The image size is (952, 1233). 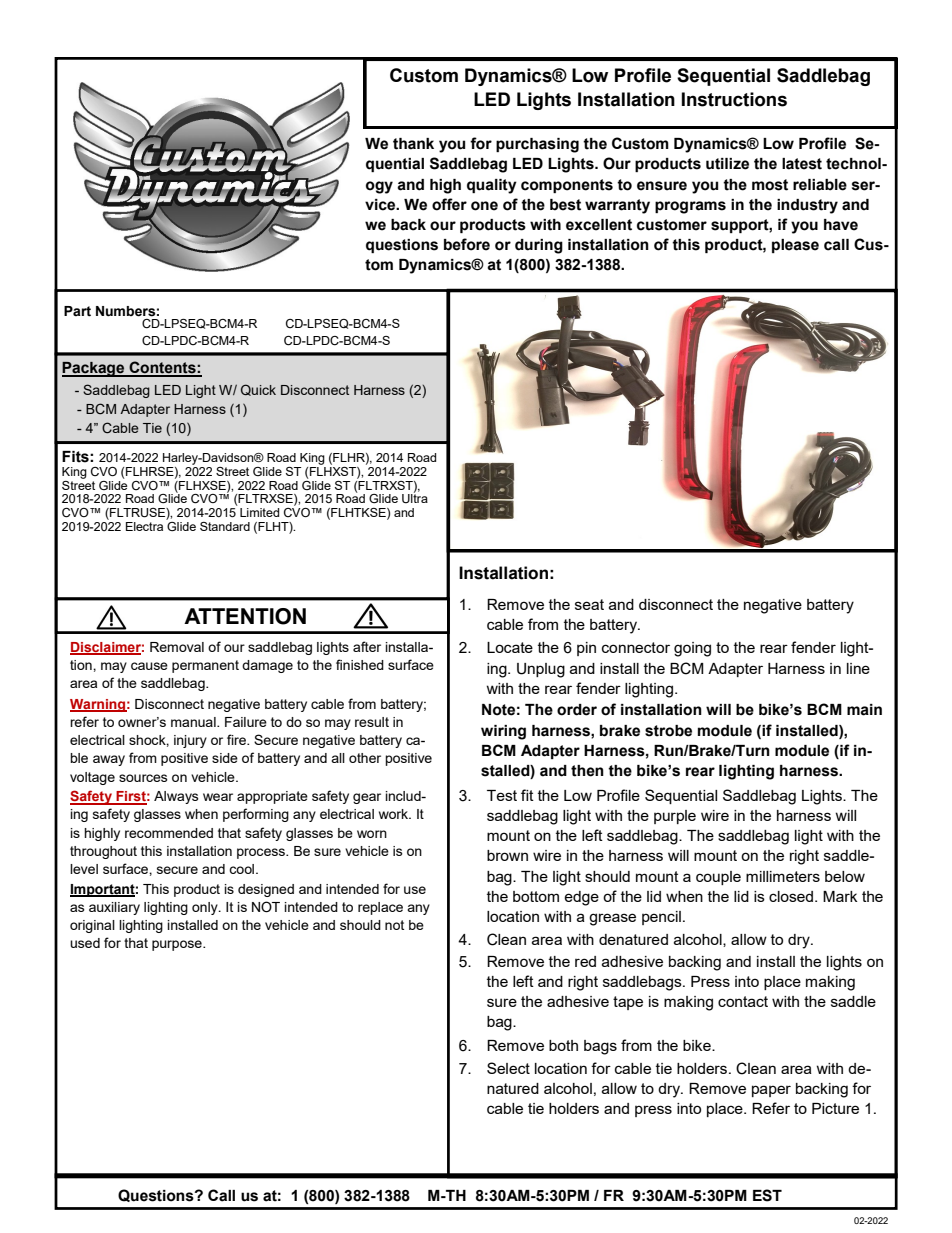 I want to click on Part, so click(x=77, y=311).
